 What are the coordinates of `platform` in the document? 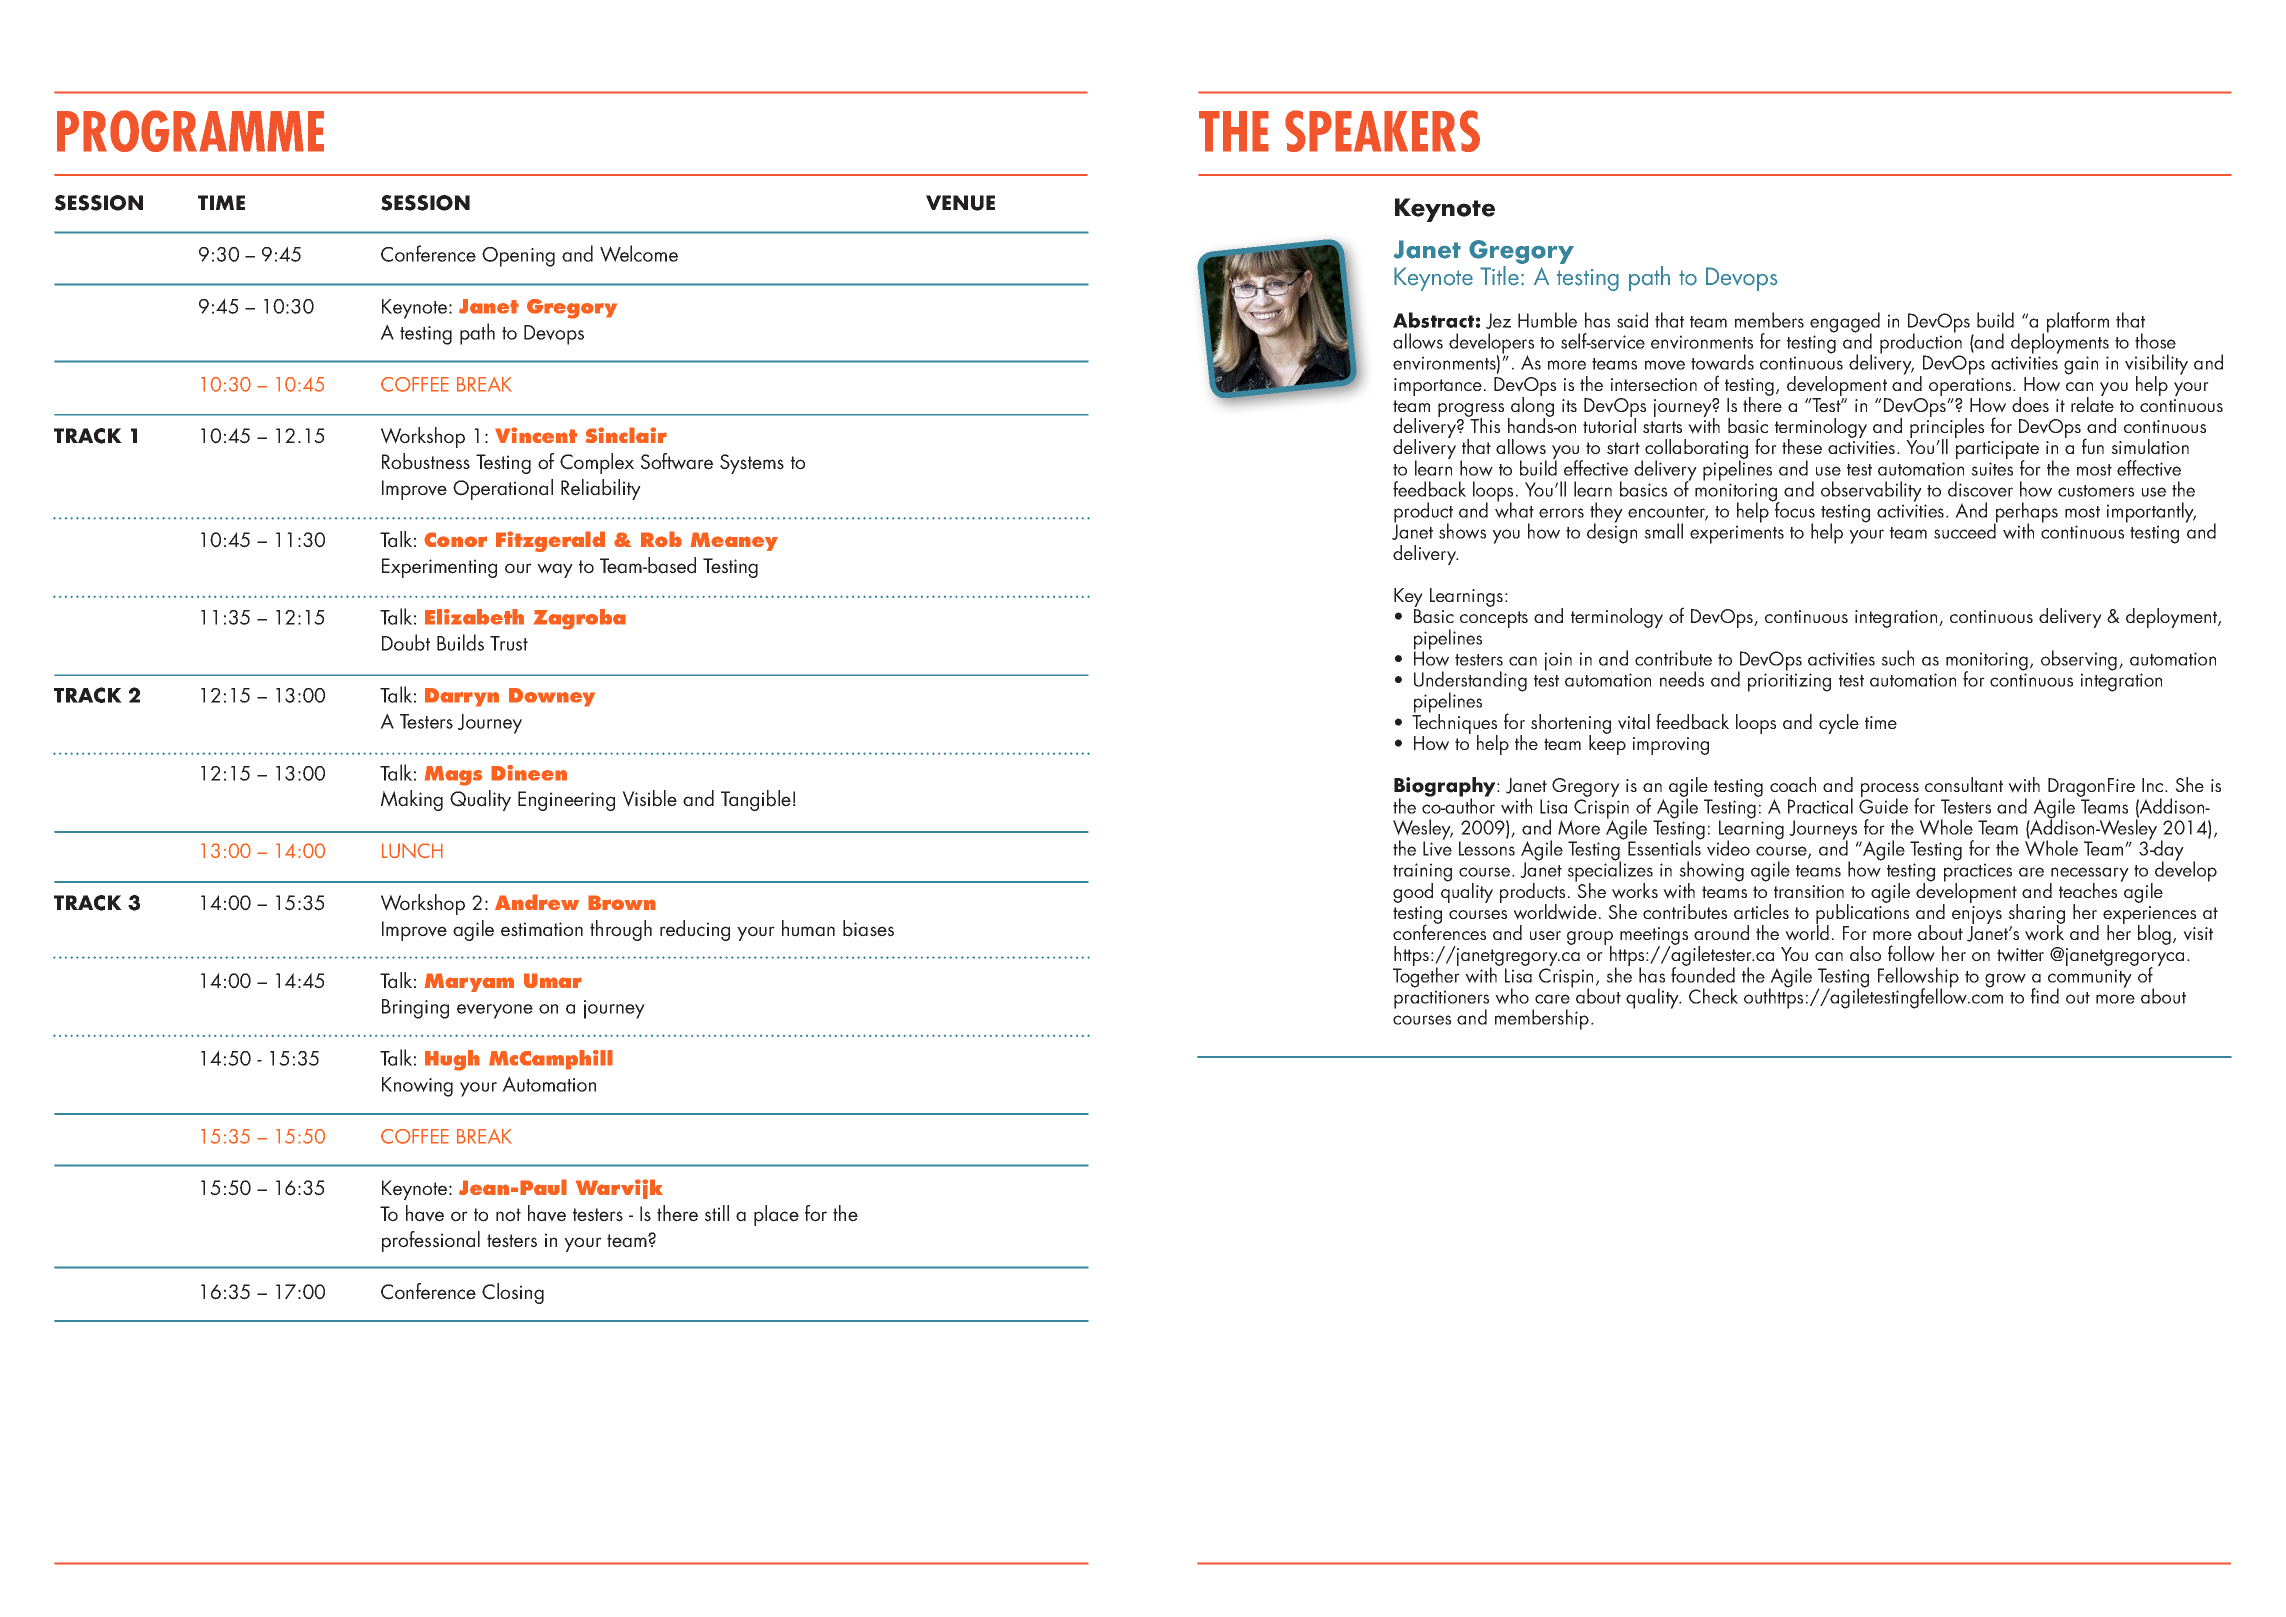 It's located at (2078, 322).
